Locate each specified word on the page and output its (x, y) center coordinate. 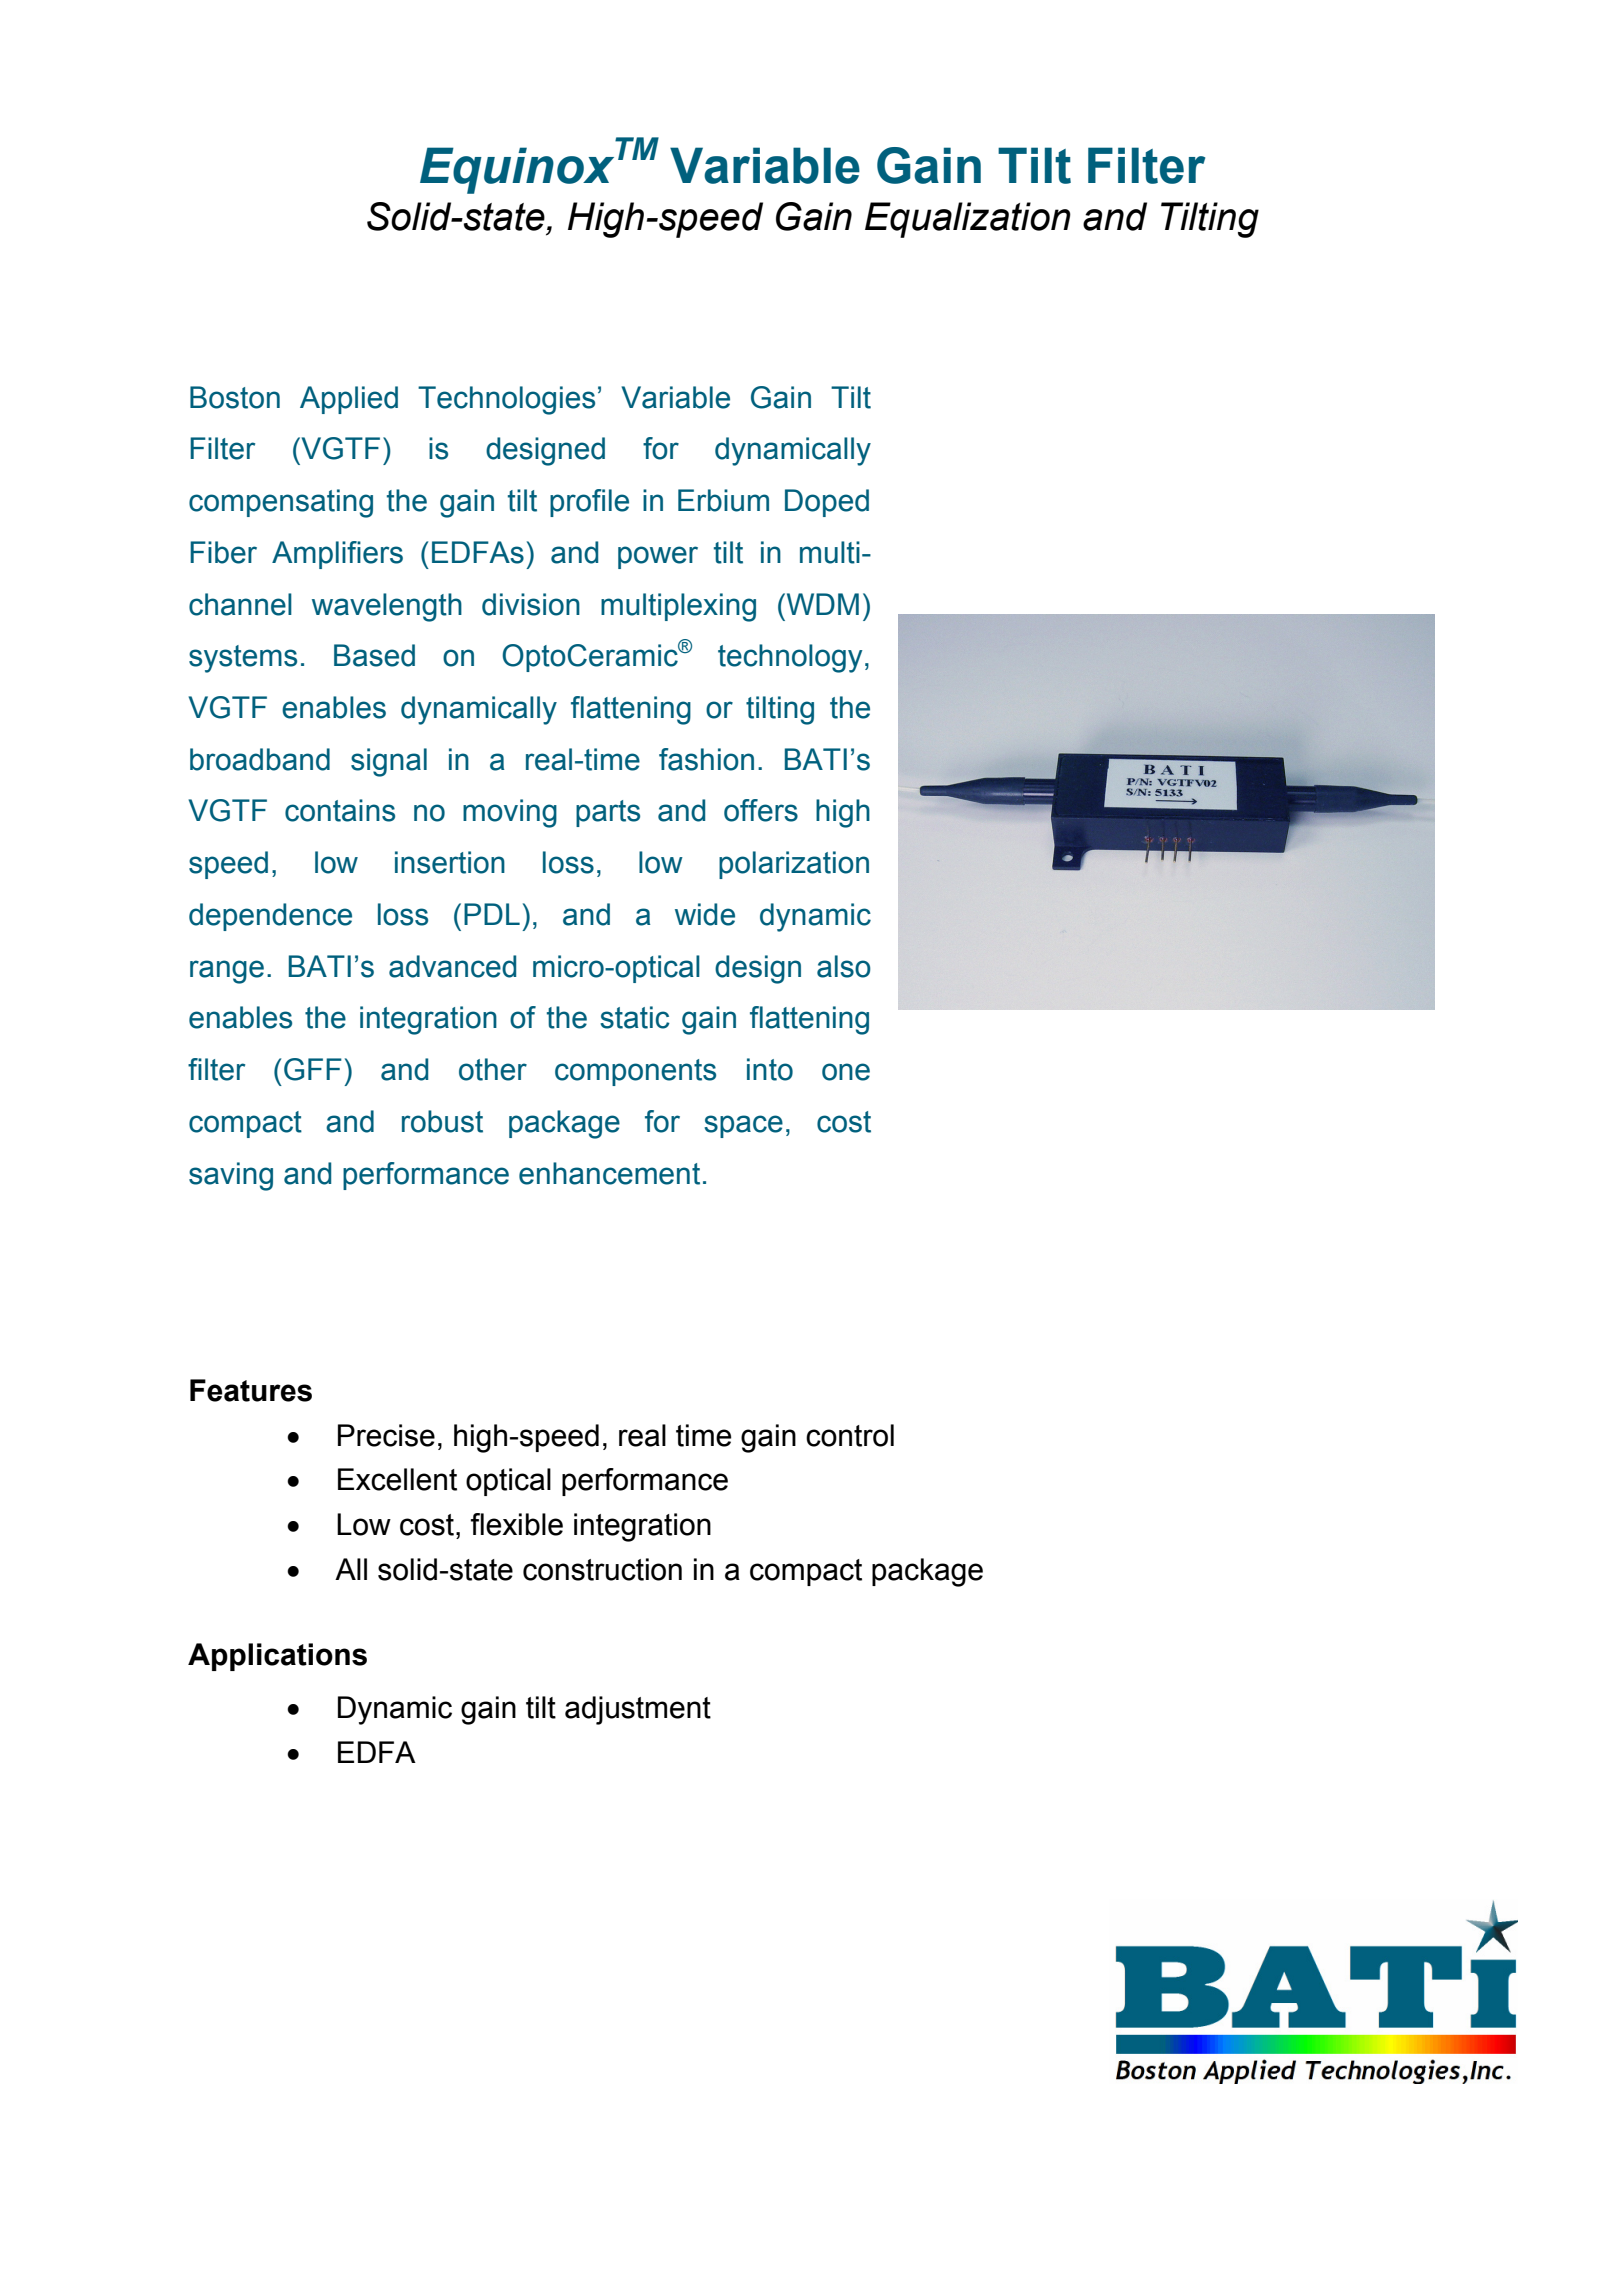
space (743, 1126)
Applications (277, 1657)
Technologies (506, 400)
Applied (349, 400)
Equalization (968, 220)
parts (608, 813)
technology (790, 658)
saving (231, 1176)
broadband (260, 759)
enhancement (609, 1173)
